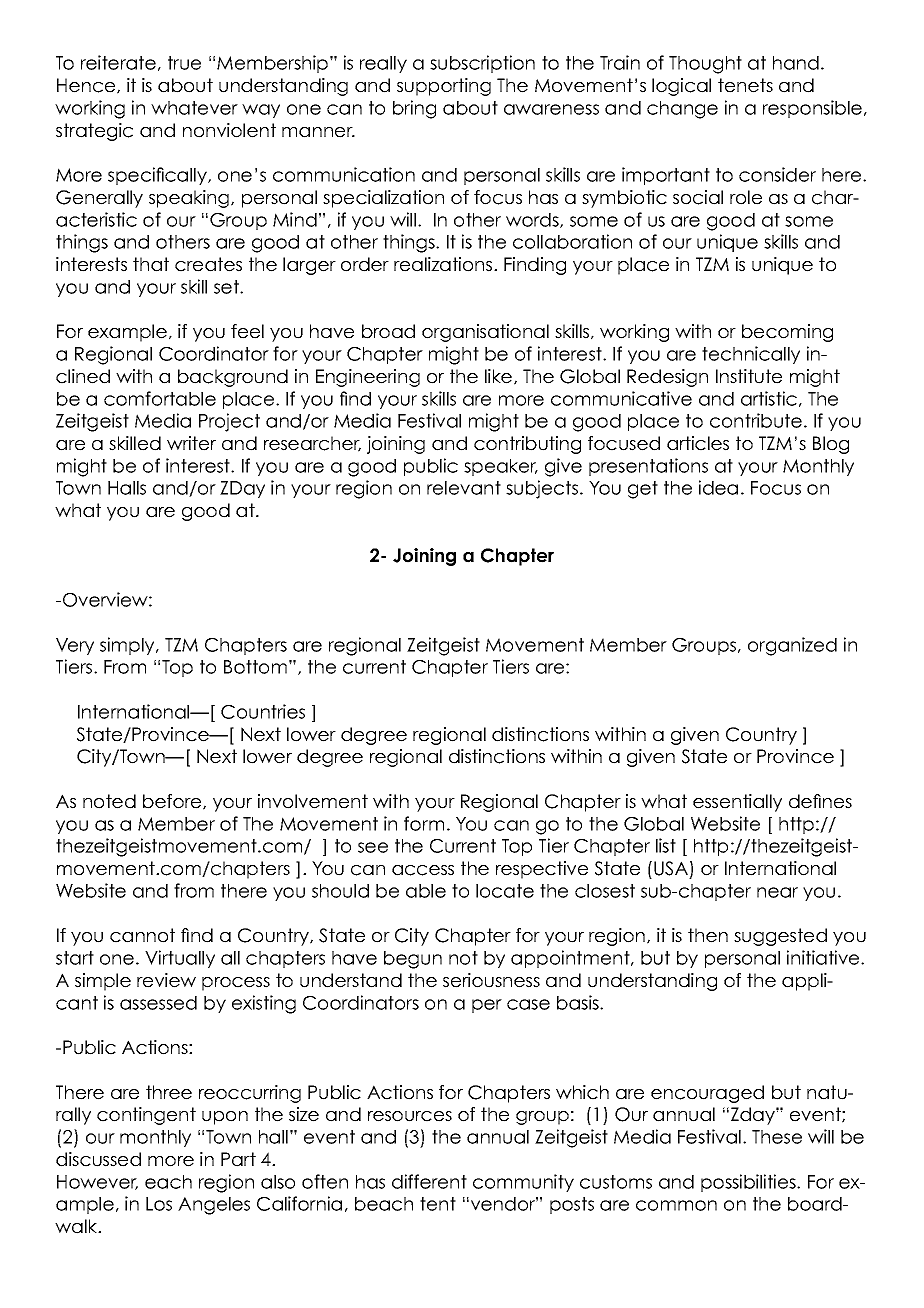  What do you see at coordinates (142, 935) in the screenshot?
I see `cannot` at bounding box center [142, 935].
